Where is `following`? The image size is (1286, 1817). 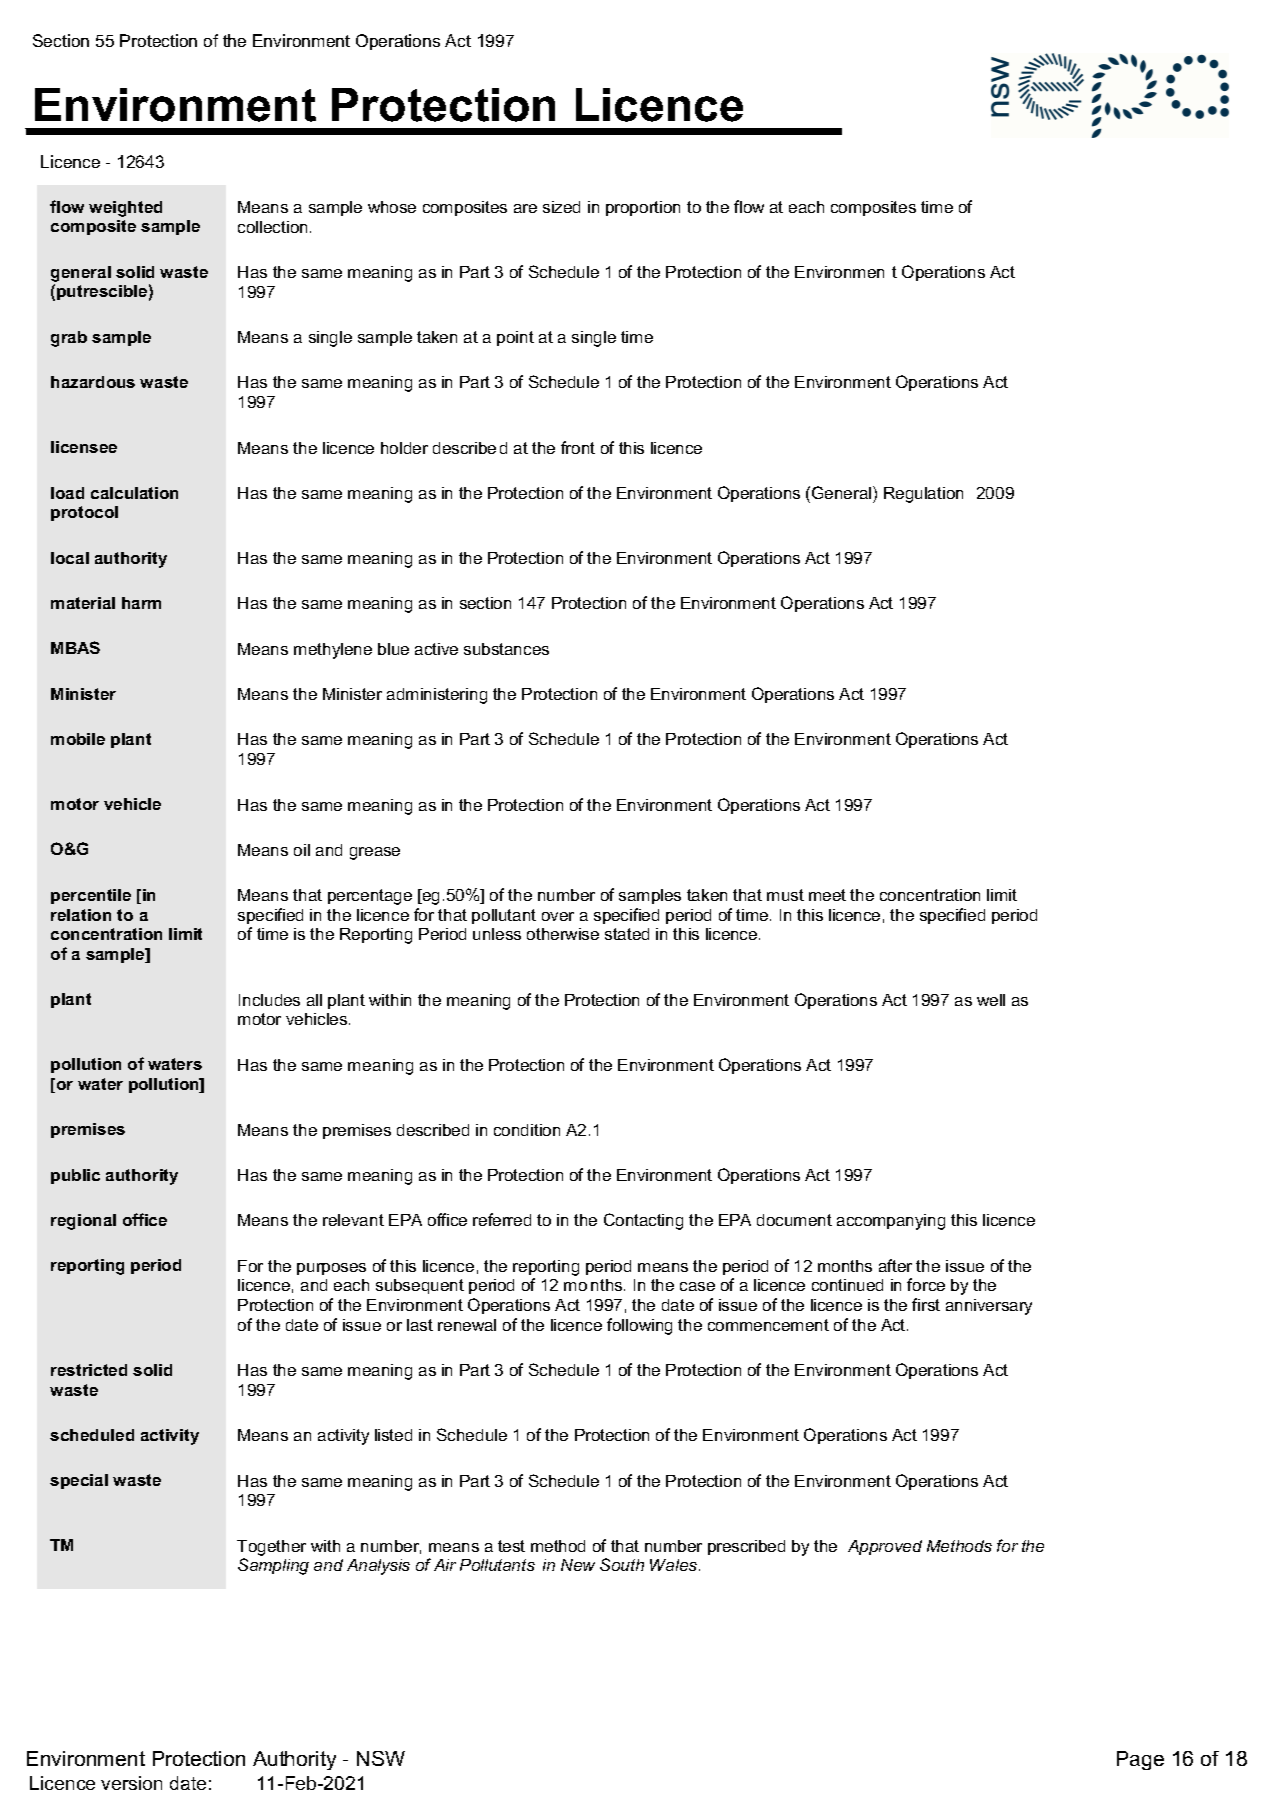 following is located at coordinates (639, 1326).
